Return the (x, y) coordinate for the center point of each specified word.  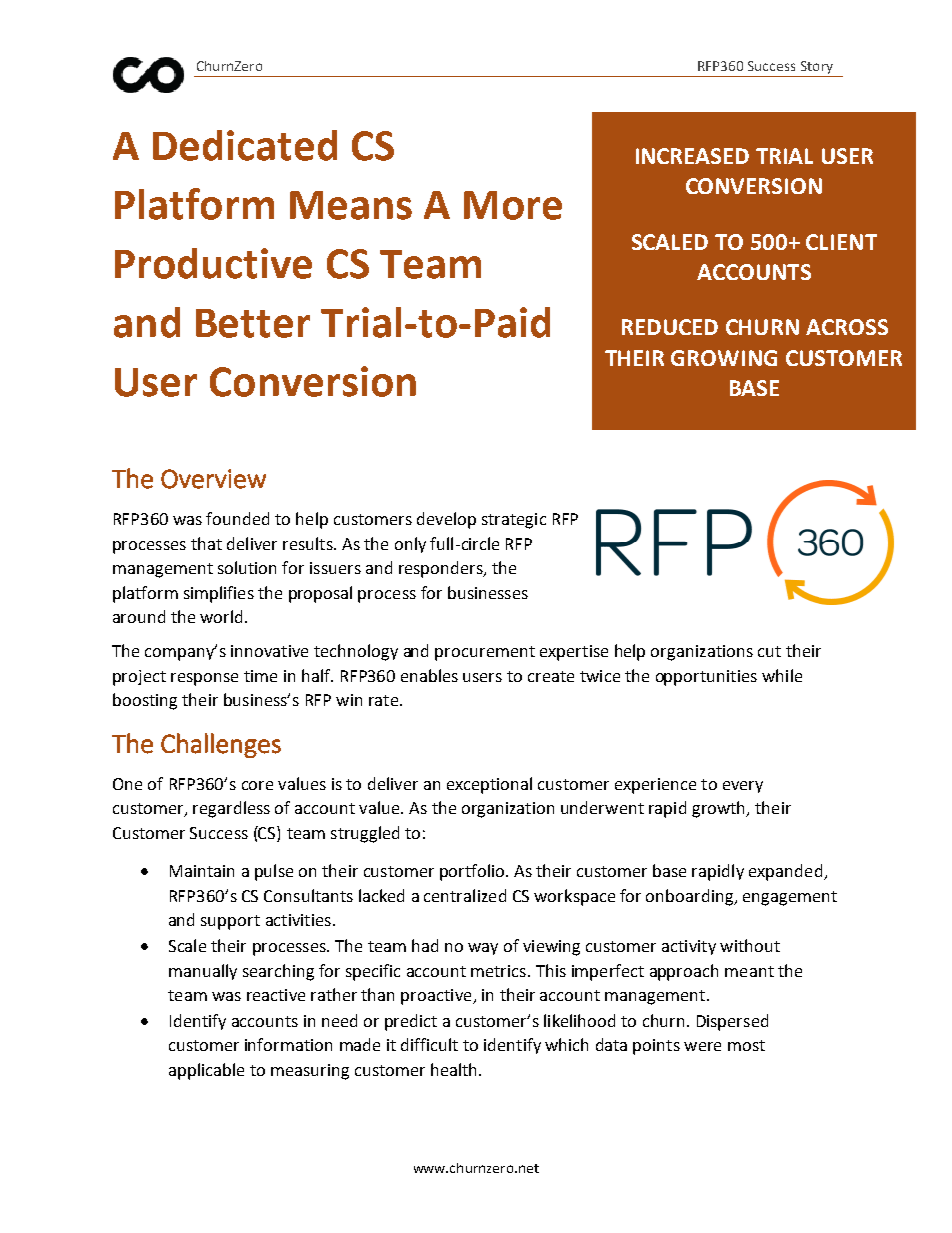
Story (817, 67)
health (453, 1069)
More (513, 205)
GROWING (724, 358)
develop (446, 520)
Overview (213, 479)
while (782, 675)
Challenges (221, 745)
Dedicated (245, 145)
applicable (206, 1071)
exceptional (489, 785)
